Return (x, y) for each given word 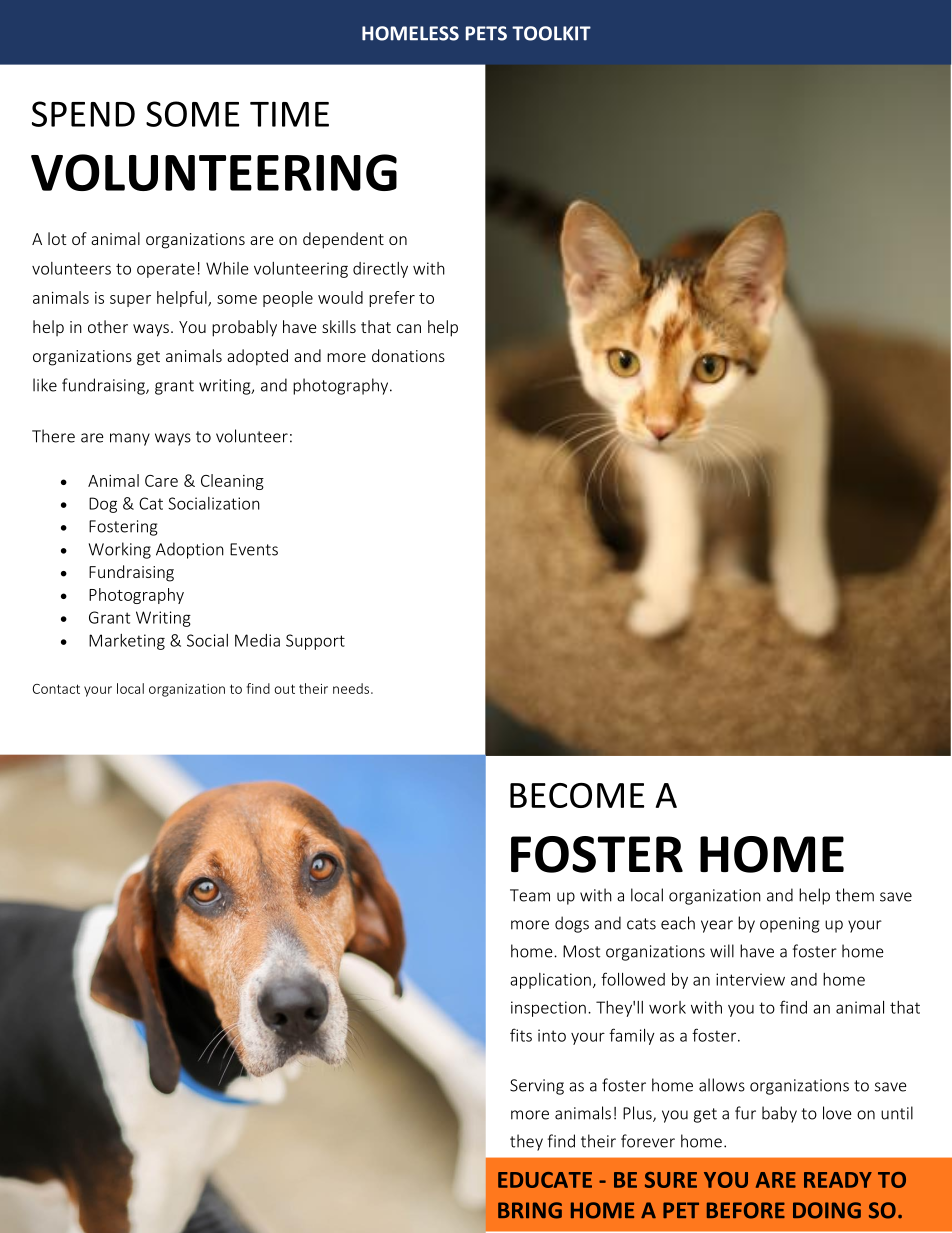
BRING (530, 1210)
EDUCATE (545, 1180)
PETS (486, 33)
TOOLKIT (551, 33)
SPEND (83, 114)
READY (838, 1180)
